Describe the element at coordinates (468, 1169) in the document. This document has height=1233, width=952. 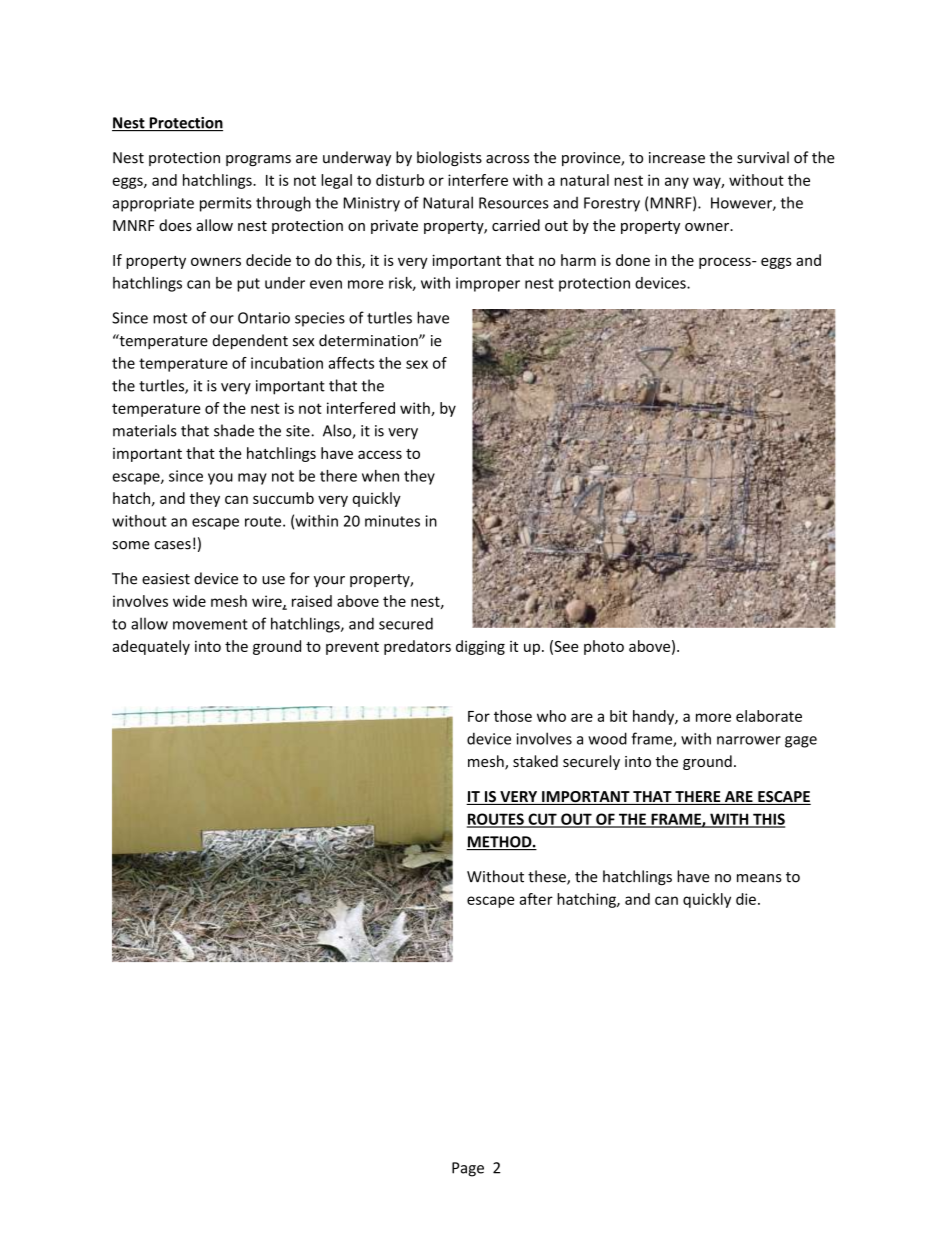
I see `Page` at that location.
